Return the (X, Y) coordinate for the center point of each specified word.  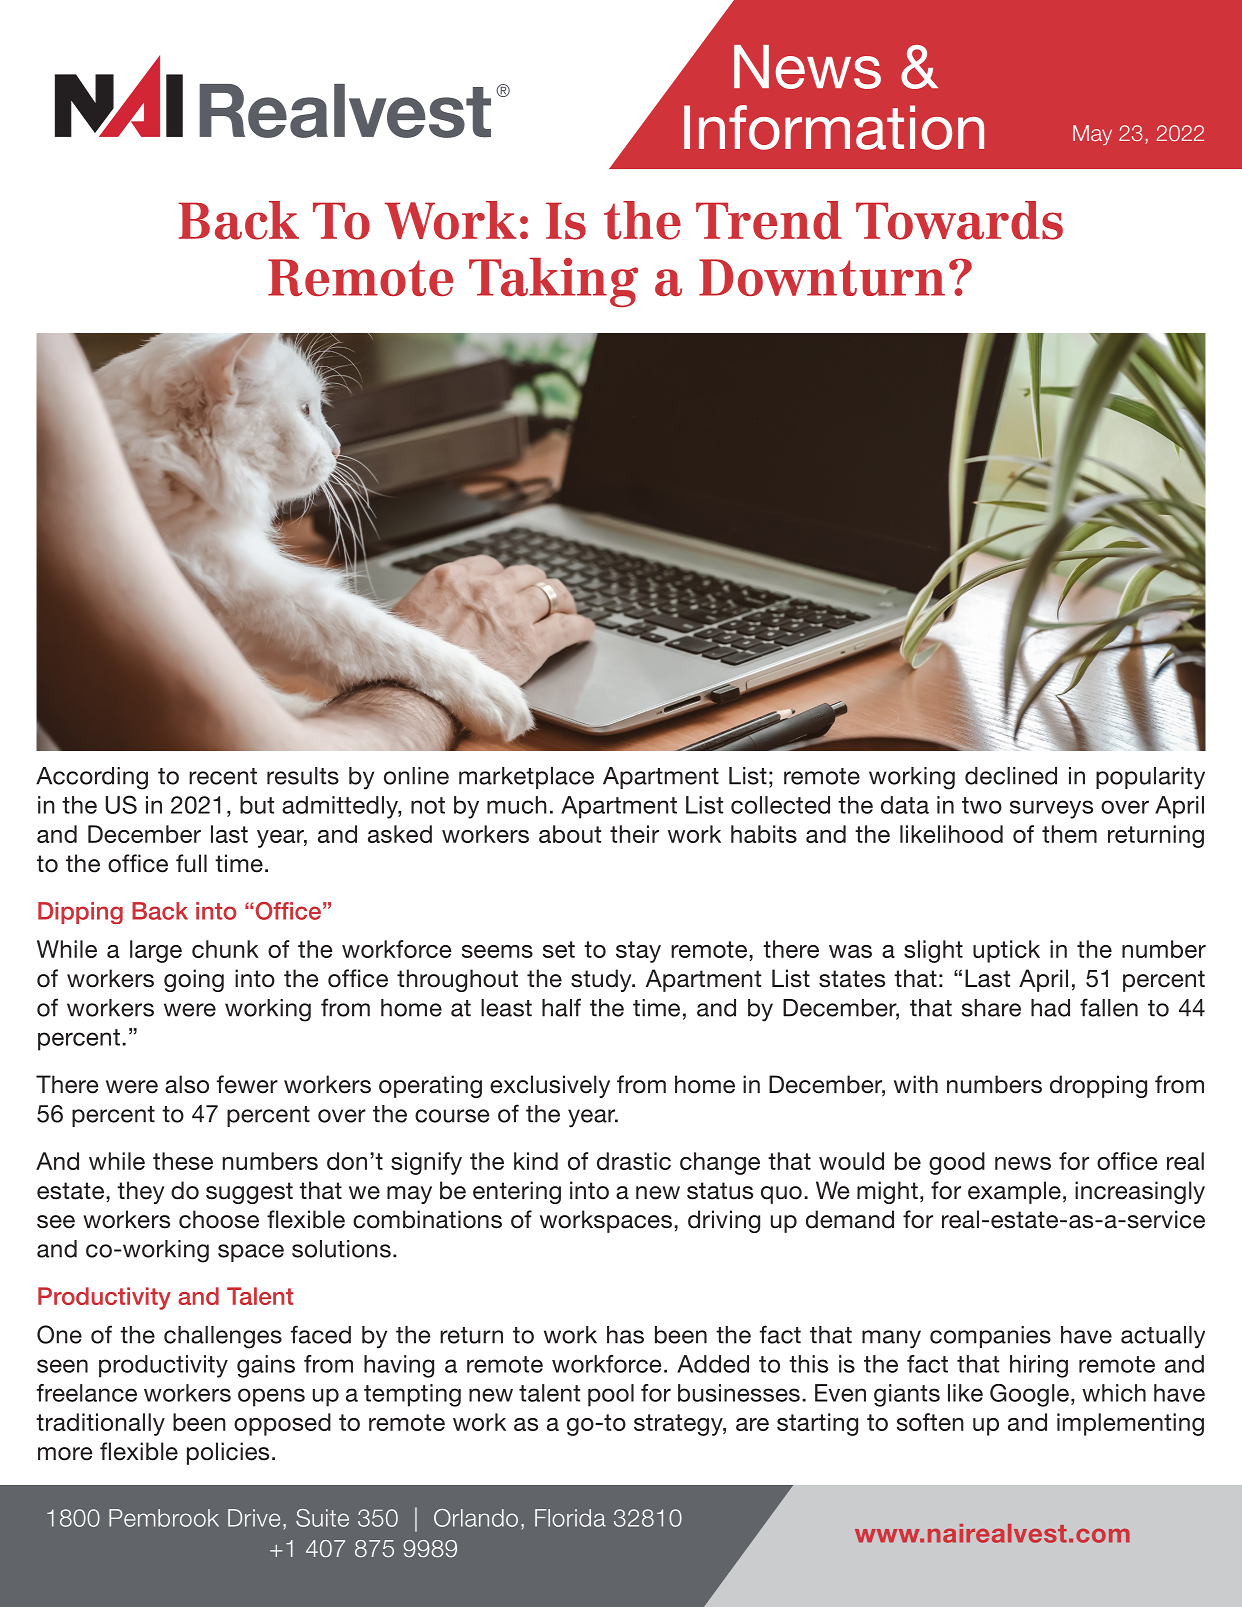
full (191, 863)
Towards (959, 220)
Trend (769, 220)
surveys (1051, 809)
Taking (553, 282)
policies (228, 1453)
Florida (570, 1518)
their (634, 834)
